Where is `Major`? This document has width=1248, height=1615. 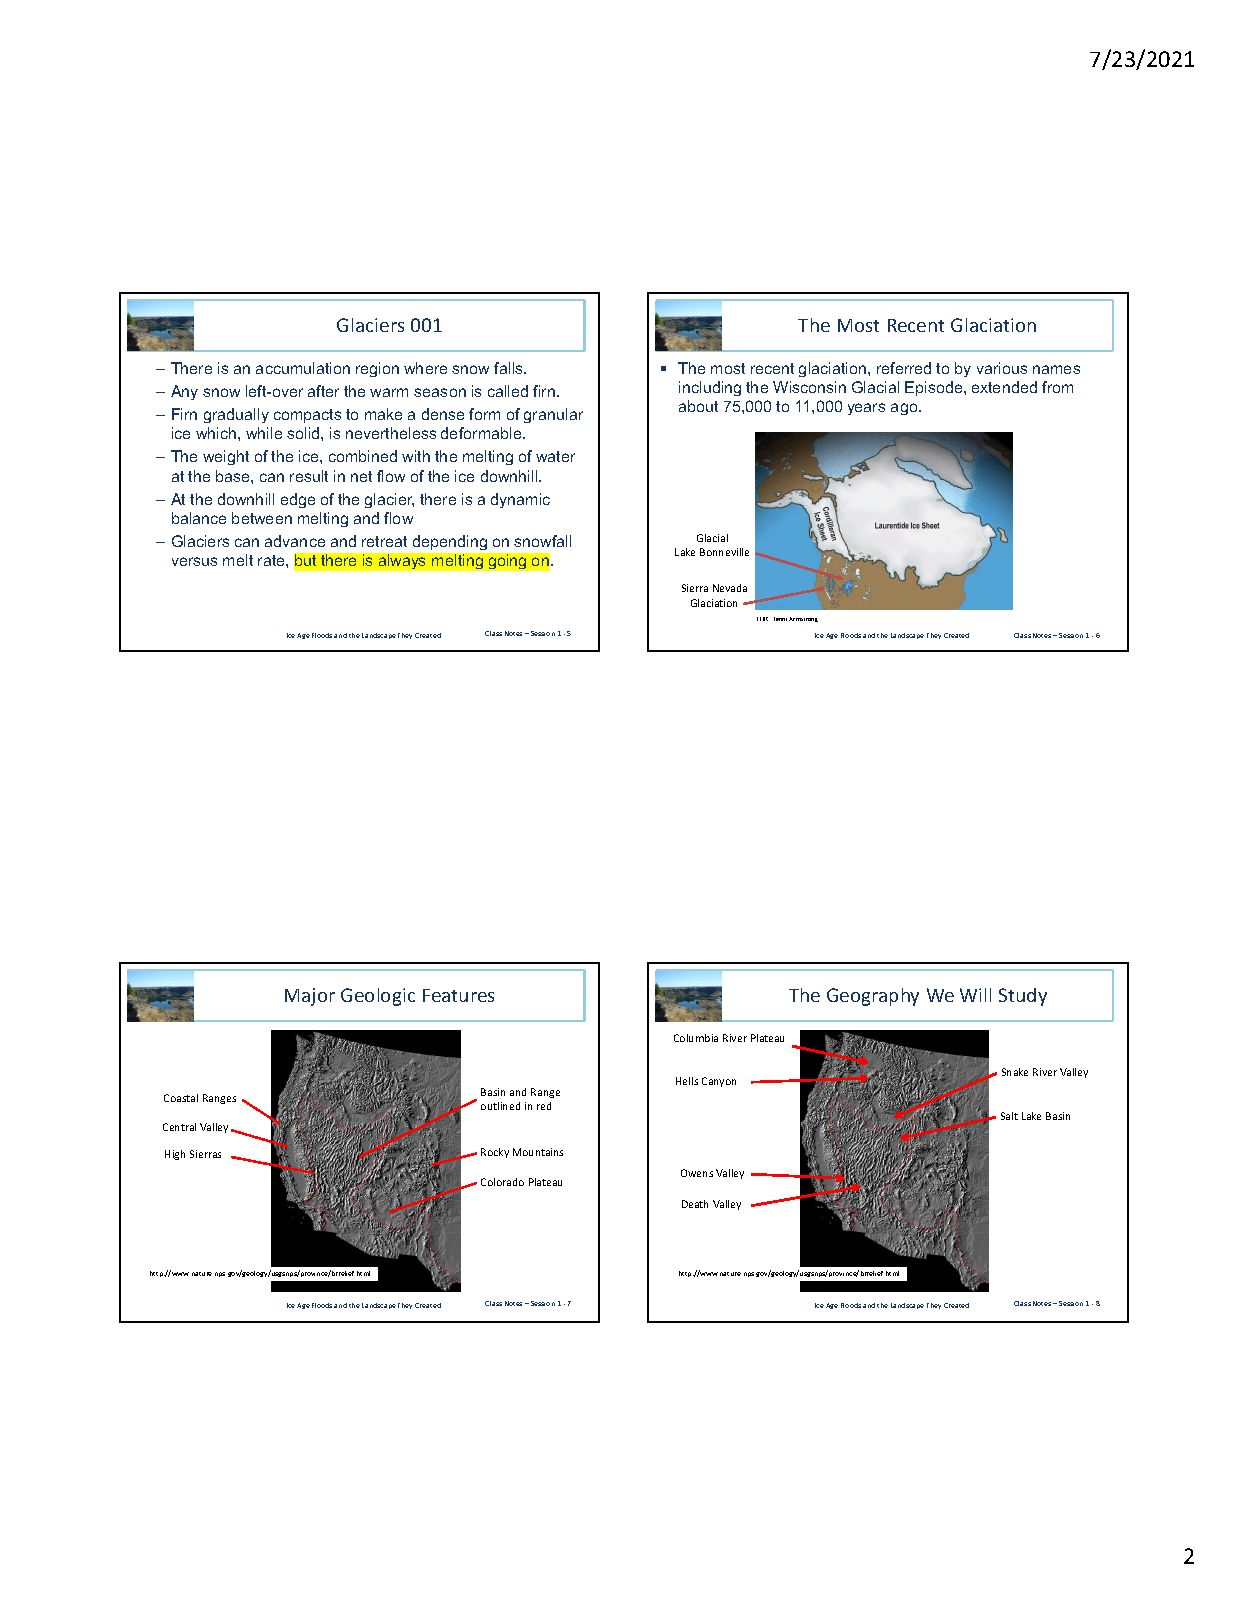 Major is located at coordinates (310, 997).
